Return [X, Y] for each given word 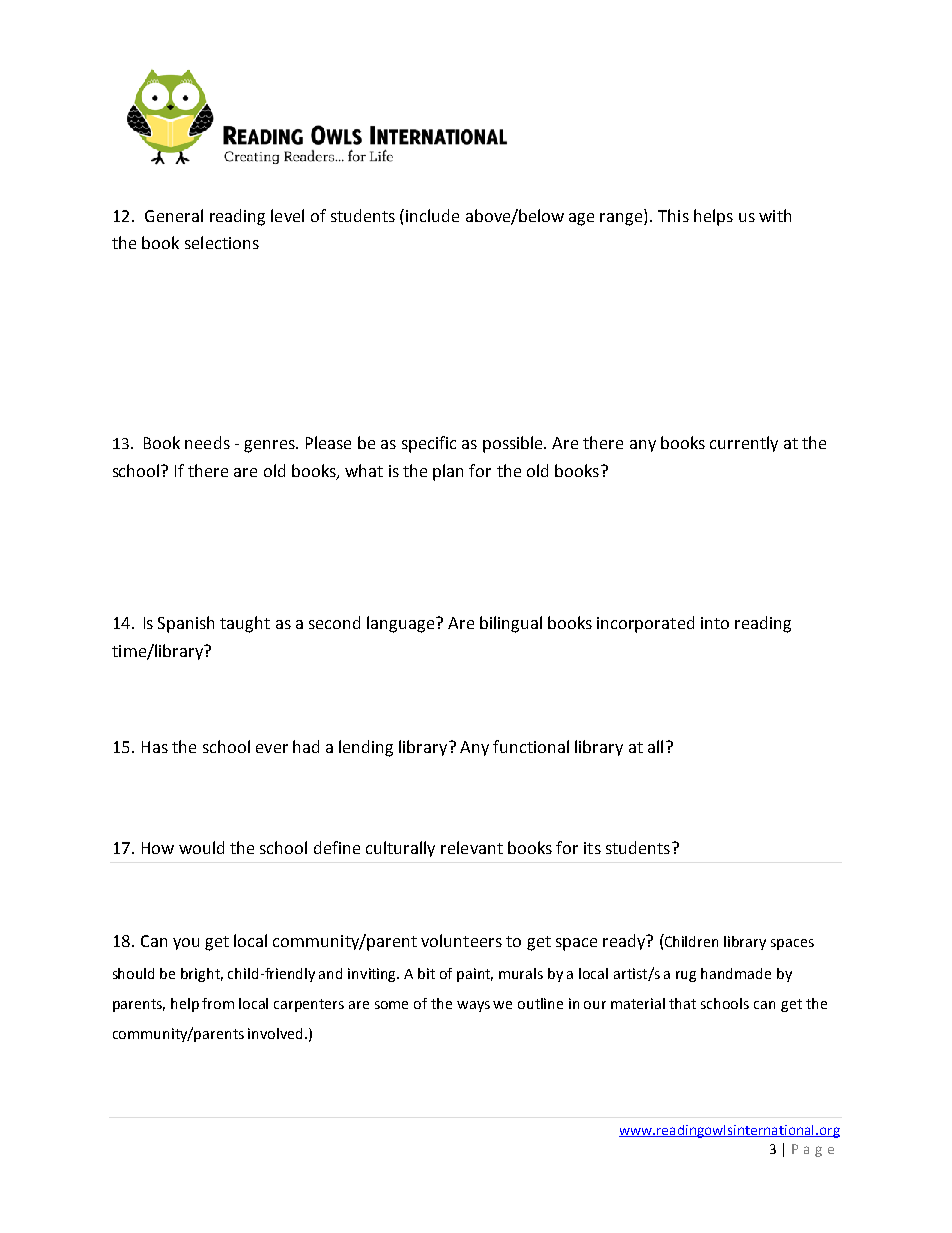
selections [222, 242]
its [592, 848]
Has [155, 747]
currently [744, 444]
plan [448, 472]
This [673, 215]
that [682, 1003]
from [218, 1003]
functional [531, 746]
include [432, 215]
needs [207, 442]
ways [473, 1006]
